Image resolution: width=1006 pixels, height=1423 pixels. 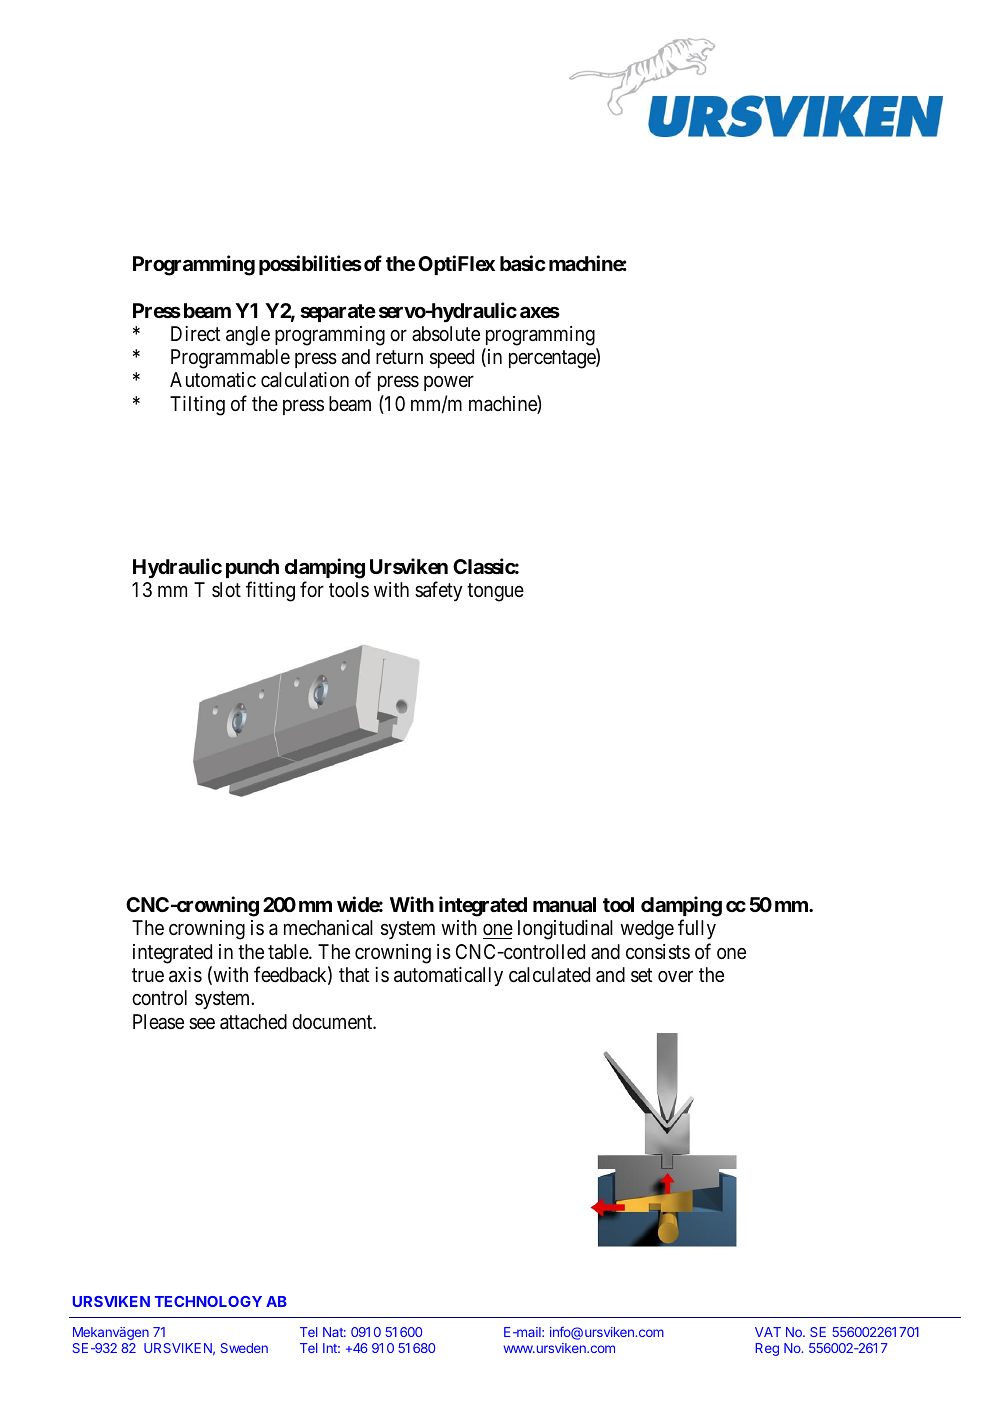 I want to click on calculated, so click(x=549, y=975).
